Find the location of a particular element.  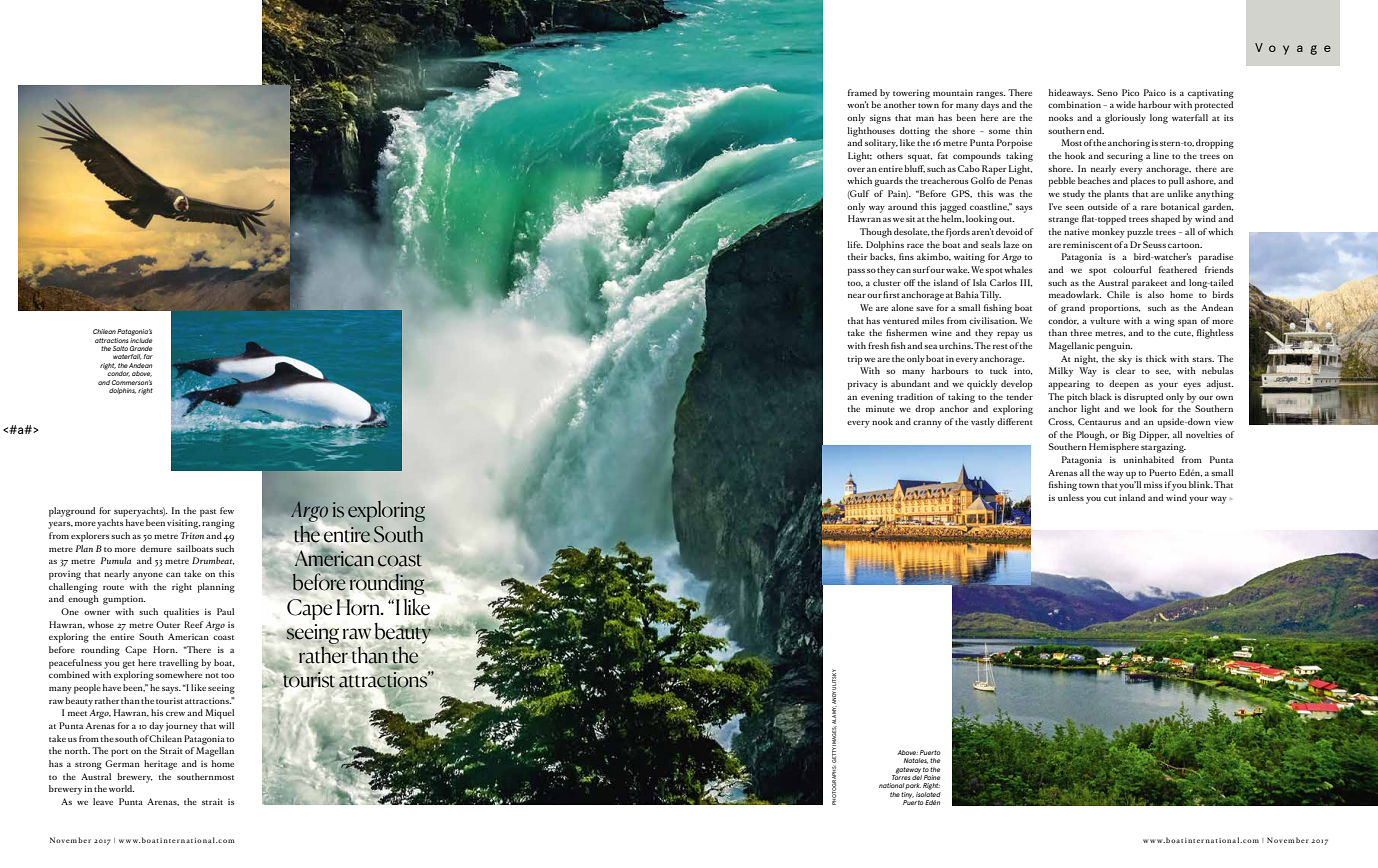

unless is located at coordinates (1071, 497).
